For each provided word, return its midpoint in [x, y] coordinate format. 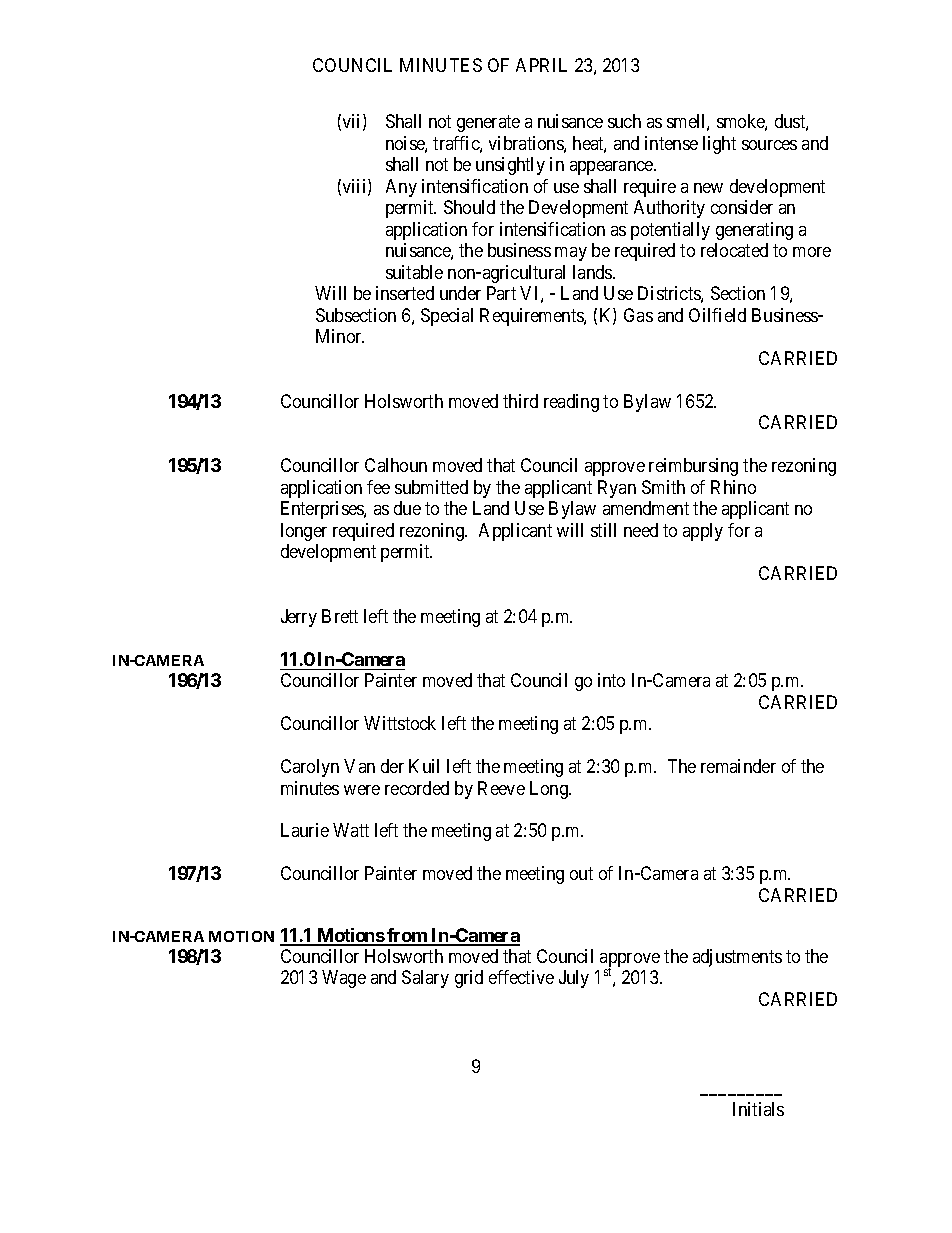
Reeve [501, 788]
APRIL [541, 65]
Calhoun [396, 465]
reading [571, 403]
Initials [758, 1109]
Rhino [733, 487]
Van [359, 766]
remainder [738, 766]
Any [401, 188]
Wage [344, 979]
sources [769, 145]
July [574, 979]
